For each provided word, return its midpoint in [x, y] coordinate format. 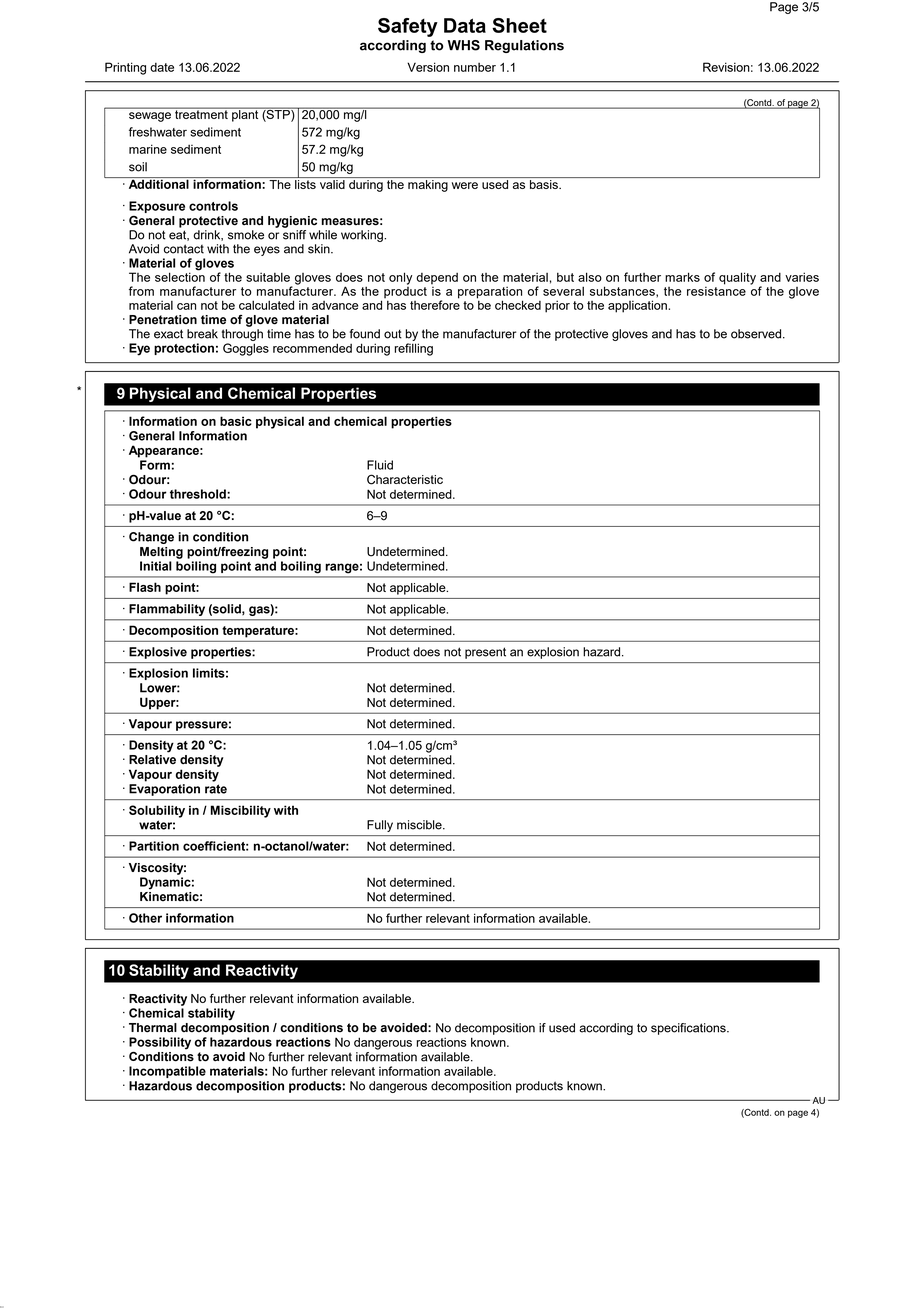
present [485, 653]
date [162, 67]
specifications [689, 1029]
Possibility [160, 1043]
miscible [420, 825]
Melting [161, 553]
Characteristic [405, 479]
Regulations [524, 46]
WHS [463, 45]
